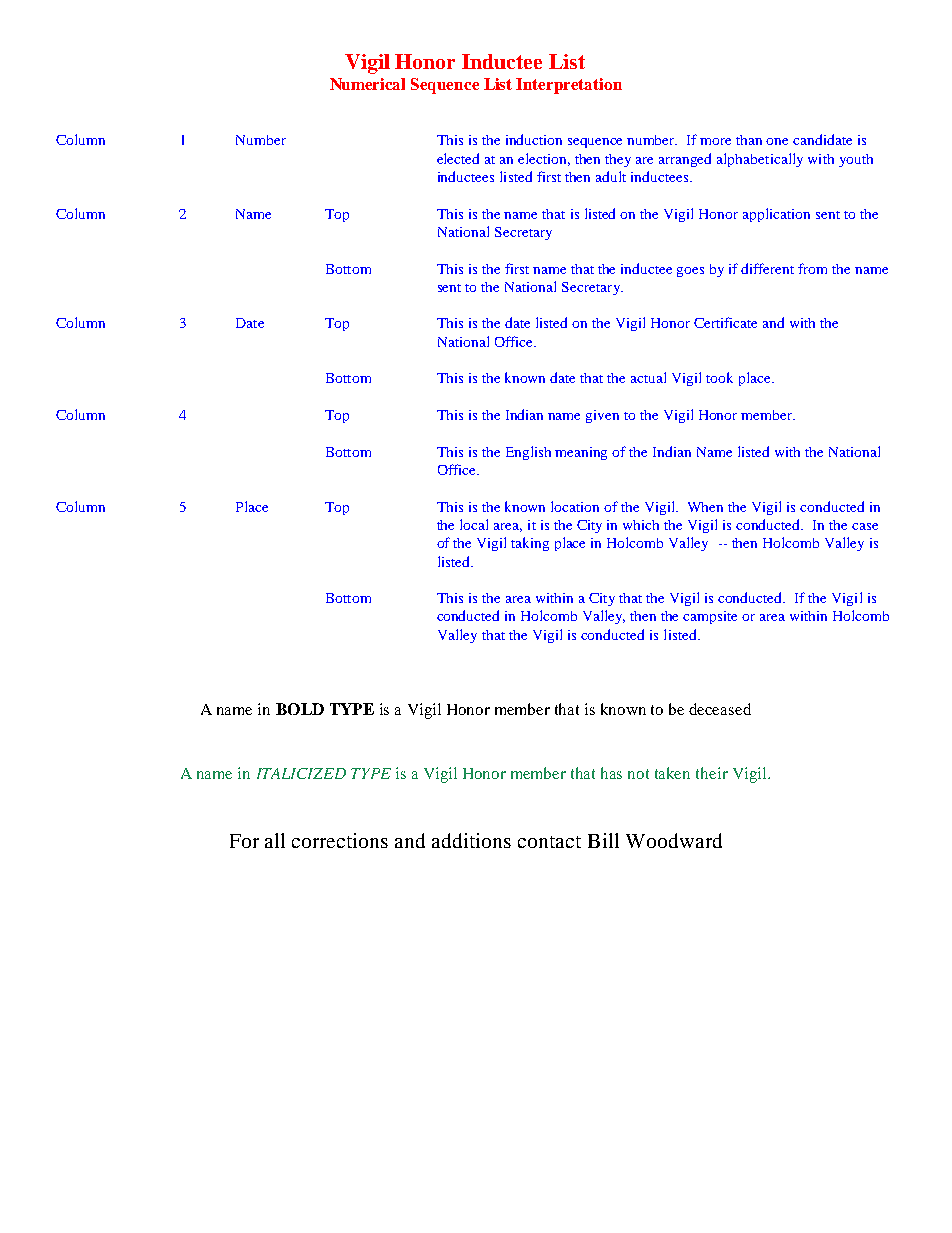 This image has width=952, height=1233. Describe the element at coordinates (569, 86) in the image. I see `Interpretation` at that location.
